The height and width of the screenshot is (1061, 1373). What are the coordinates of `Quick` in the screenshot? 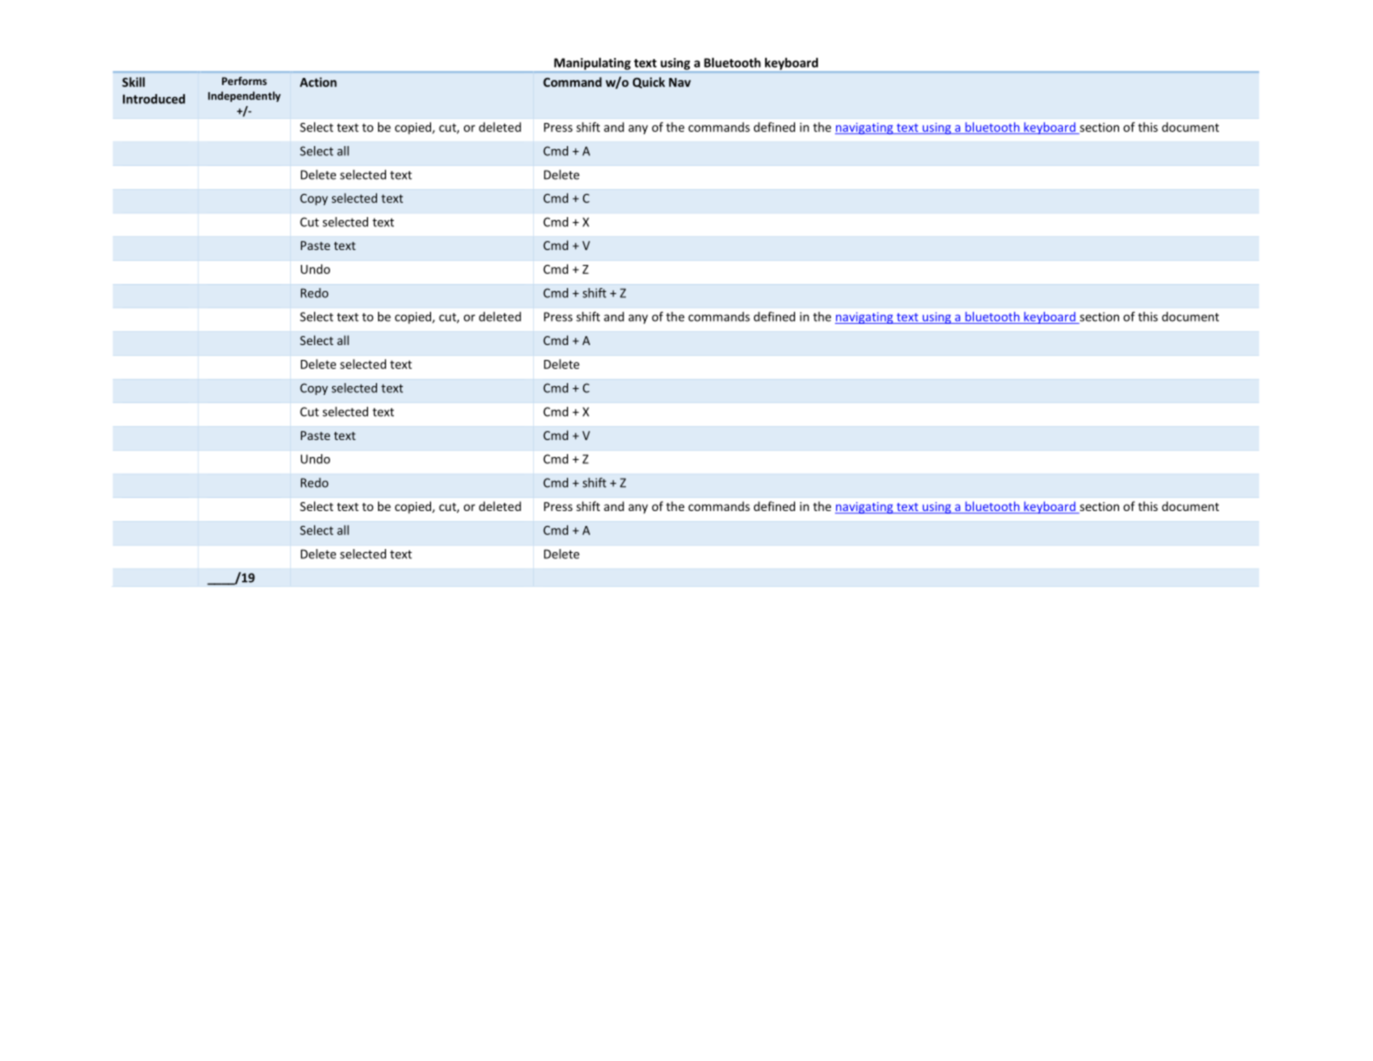 It's located at (649, 83).
